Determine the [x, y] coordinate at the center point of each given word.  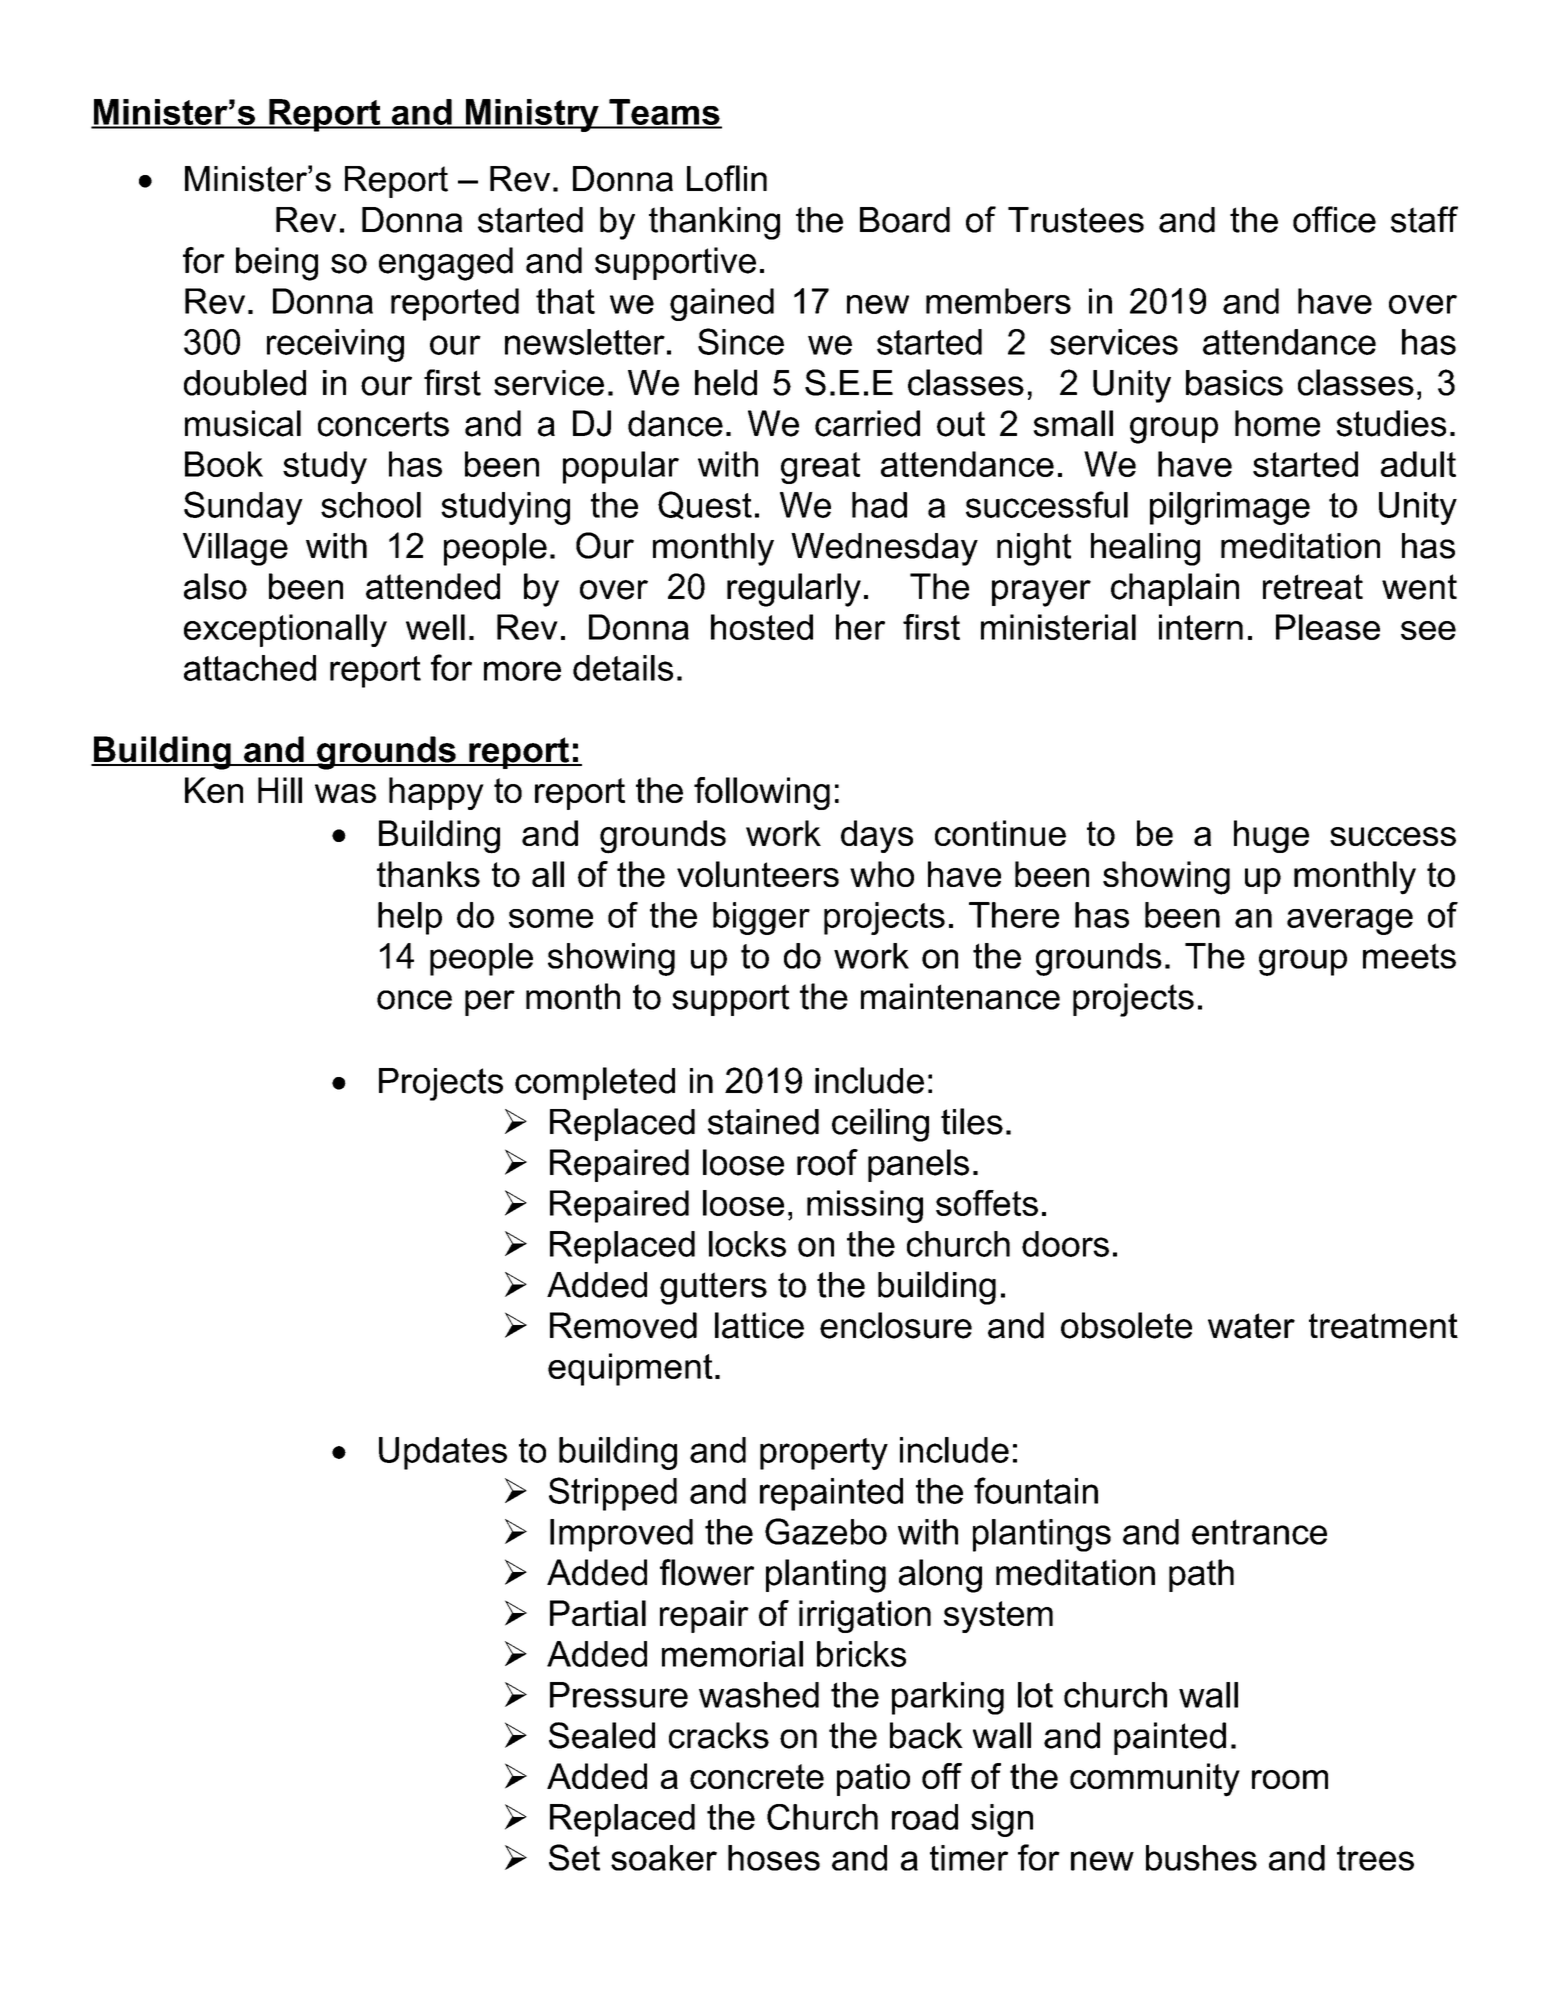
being [277, 264]
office [1334, 219]
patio [873, 1779]
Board [905, 220]
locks [747, 1244]
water [1251, 1326]
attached [250, 668]
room [1290, 1779]
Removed [623, 1325]
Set [574, 1857]
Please [1328, 627]
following [762, 793]
